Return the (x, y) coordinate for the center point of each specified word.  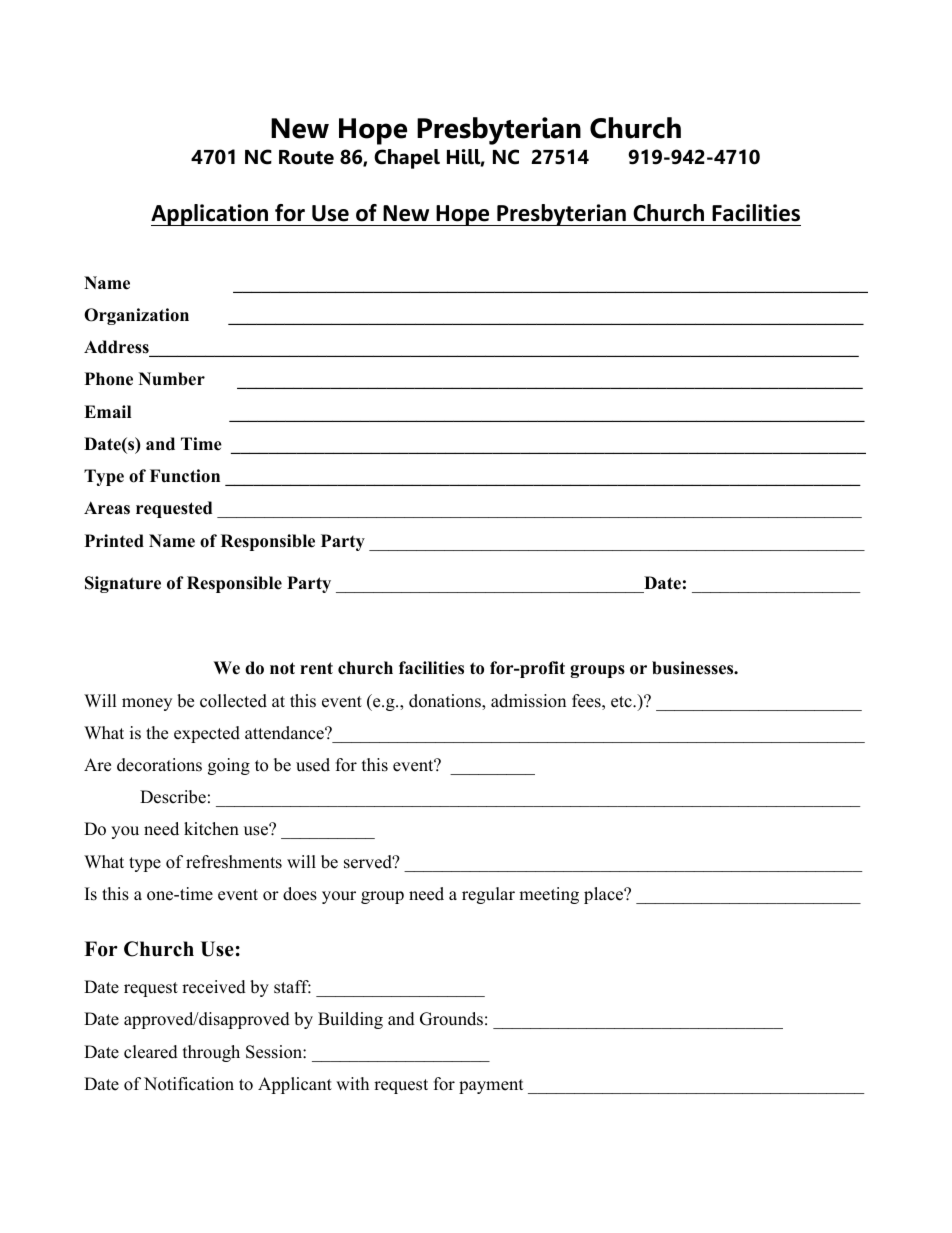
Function (185, 476)
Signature (123, 584)
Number (172, 379)
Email (107, 411)
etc (622, 702)
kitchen (211, 829)
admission (528, 701)
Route (306, 157)
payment (491, 1086)
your (339, 897)
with (352, 1083)
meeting (549, 895)
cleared (151, 1052)
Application (211, 215)
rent (316, 668)
